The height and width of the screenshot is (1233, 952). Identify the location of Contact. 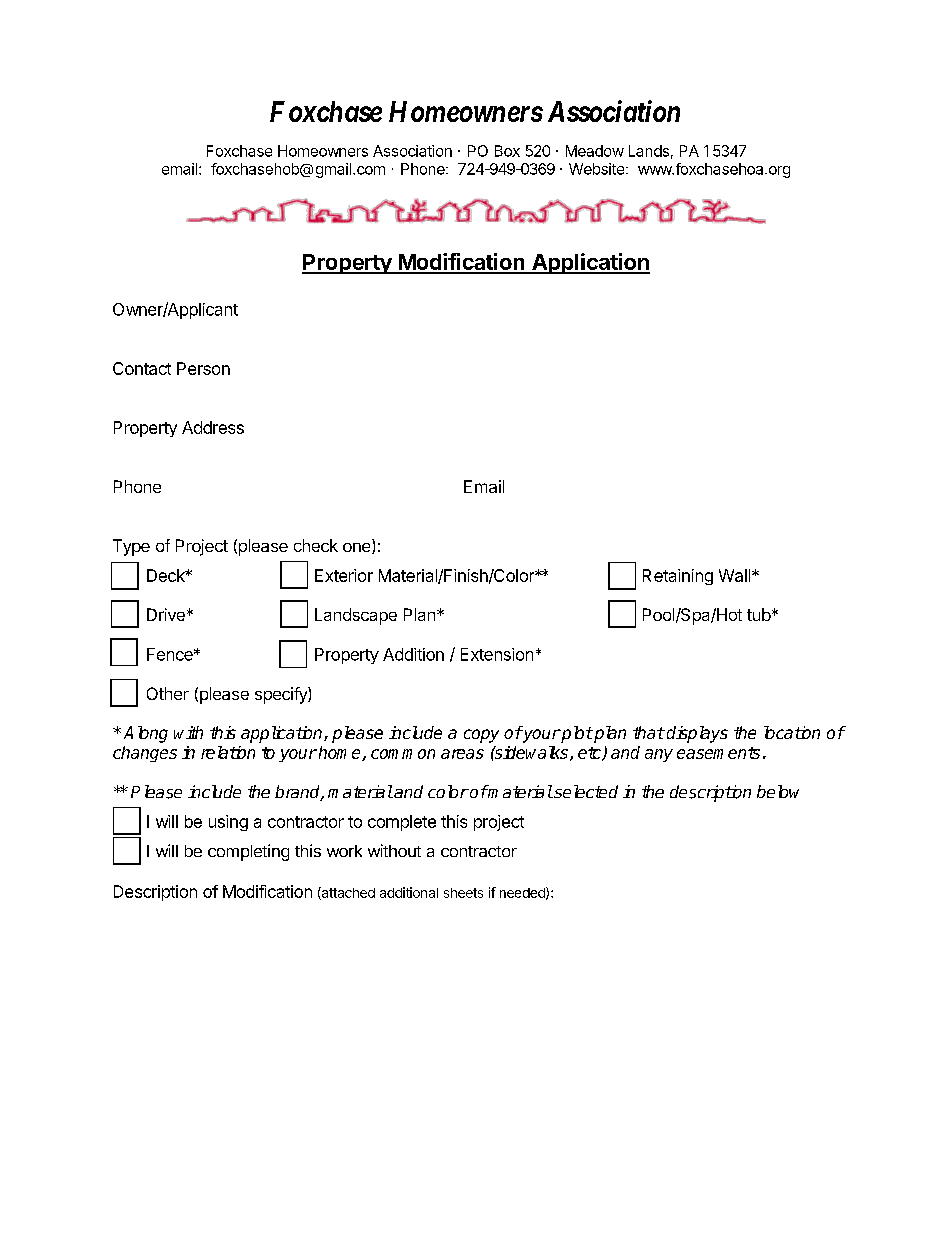
(142, 368).
